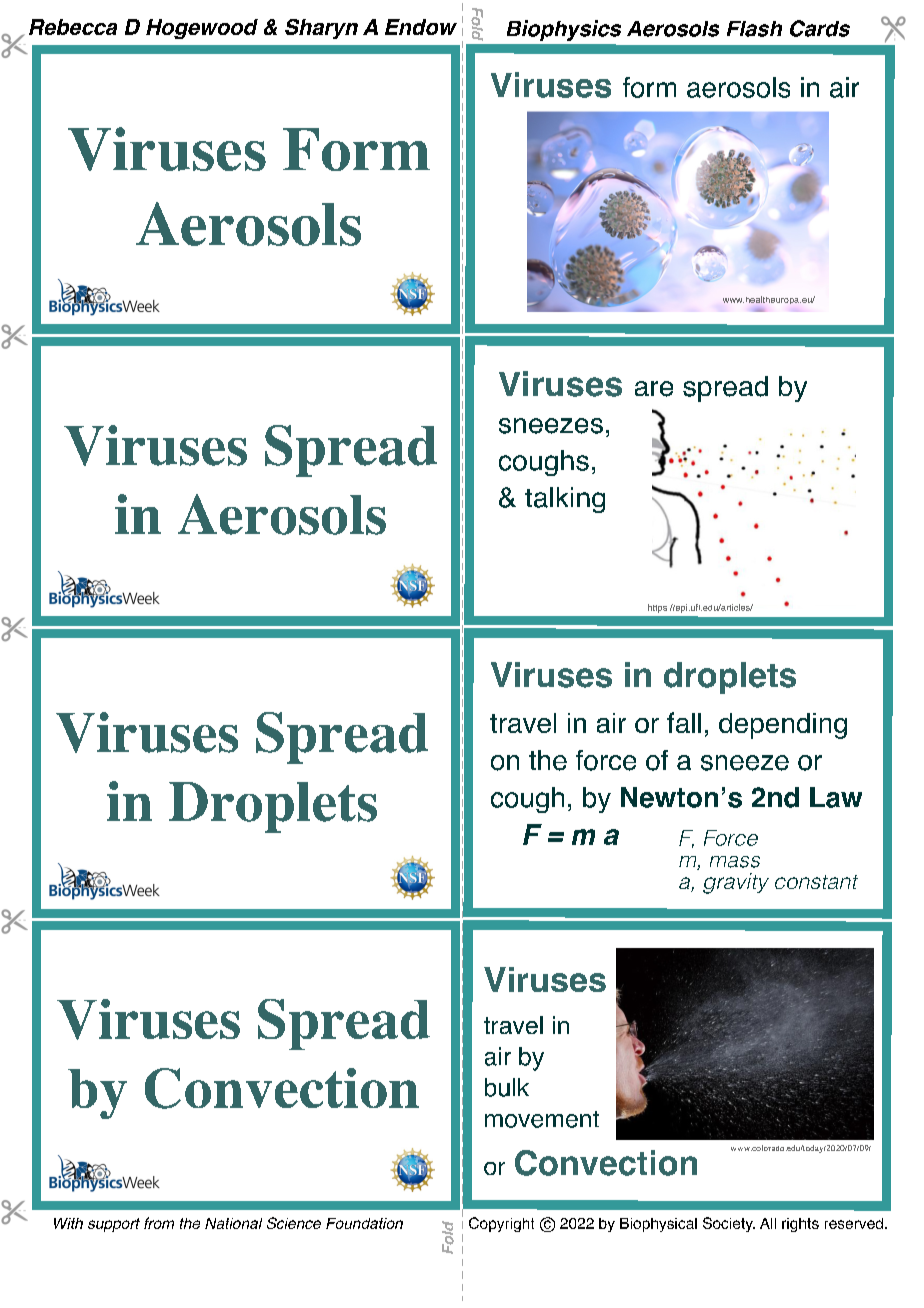 The height and width of the page is (1308, 924). I want to click on are, so click(654, 389).
